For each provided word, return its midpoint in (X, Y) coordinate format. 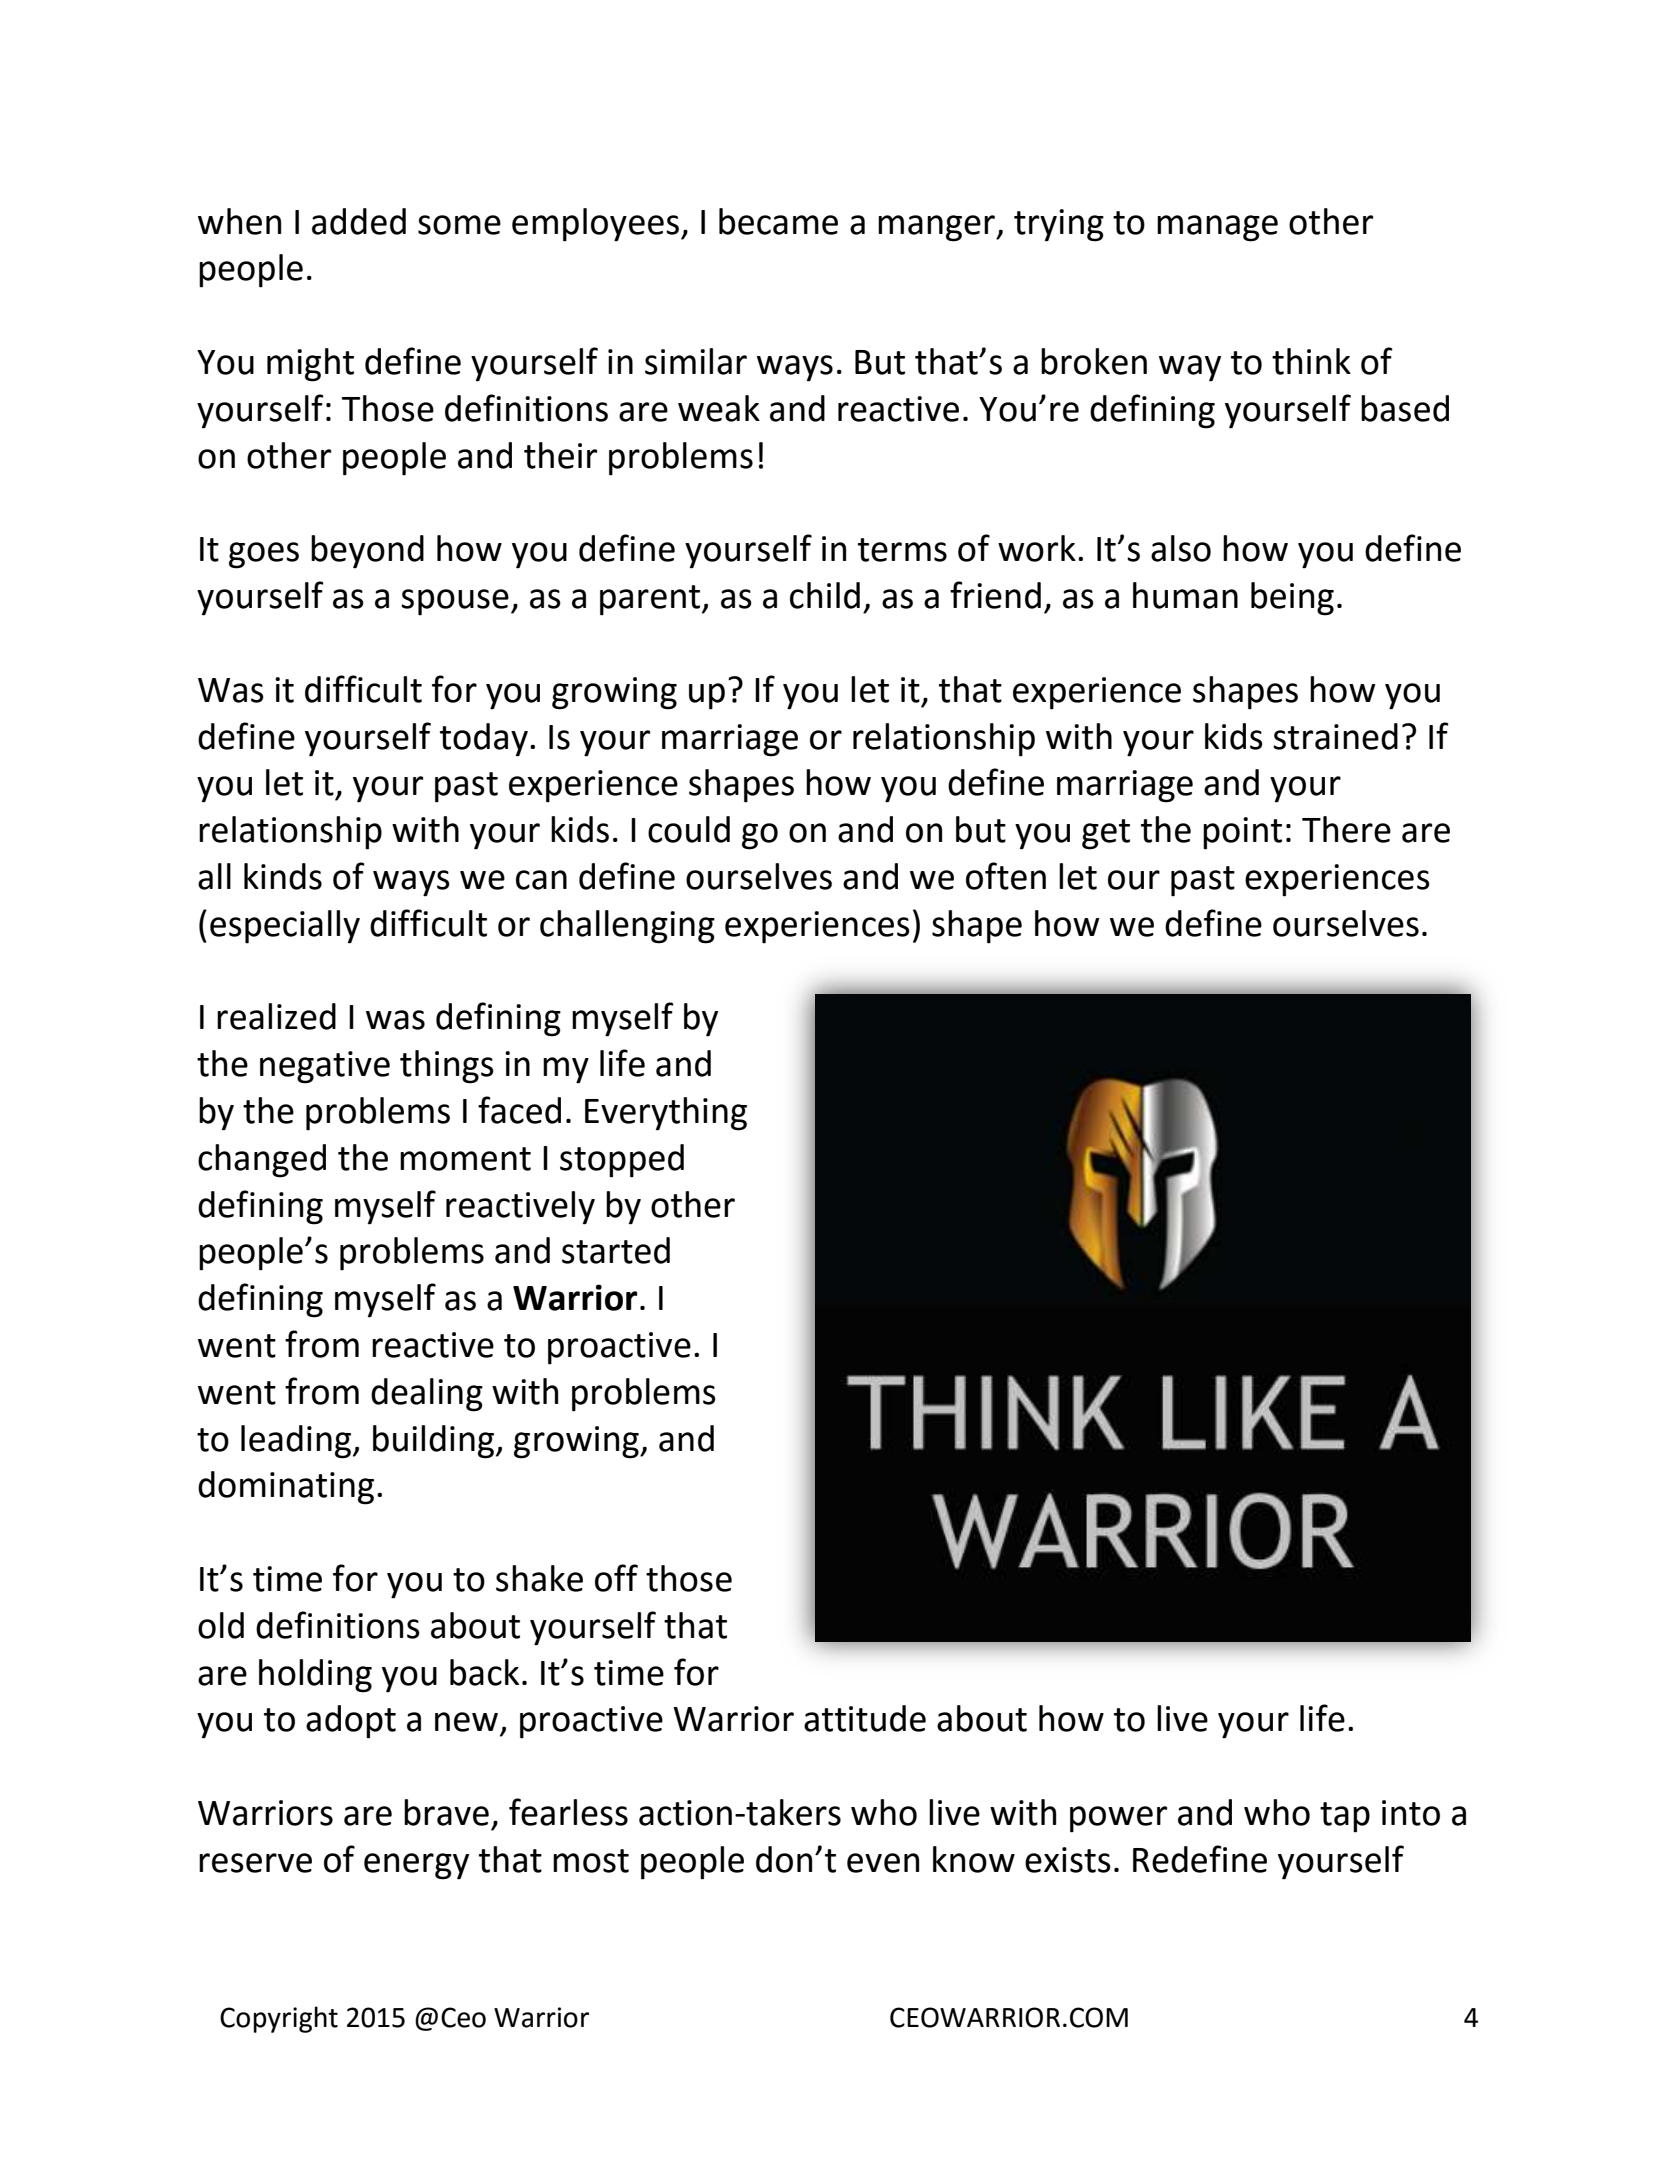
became (778, 221)
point (1242, 833)
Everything (666, 1114)
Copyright (279, 2019)
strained (1335, 736)
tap (1345, 1817)
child (825, 595)
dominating (286, 1488)
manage (1217, 228)
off (616, 1578)
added (359, 221)
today (484, 740)
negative (325, 1067)
